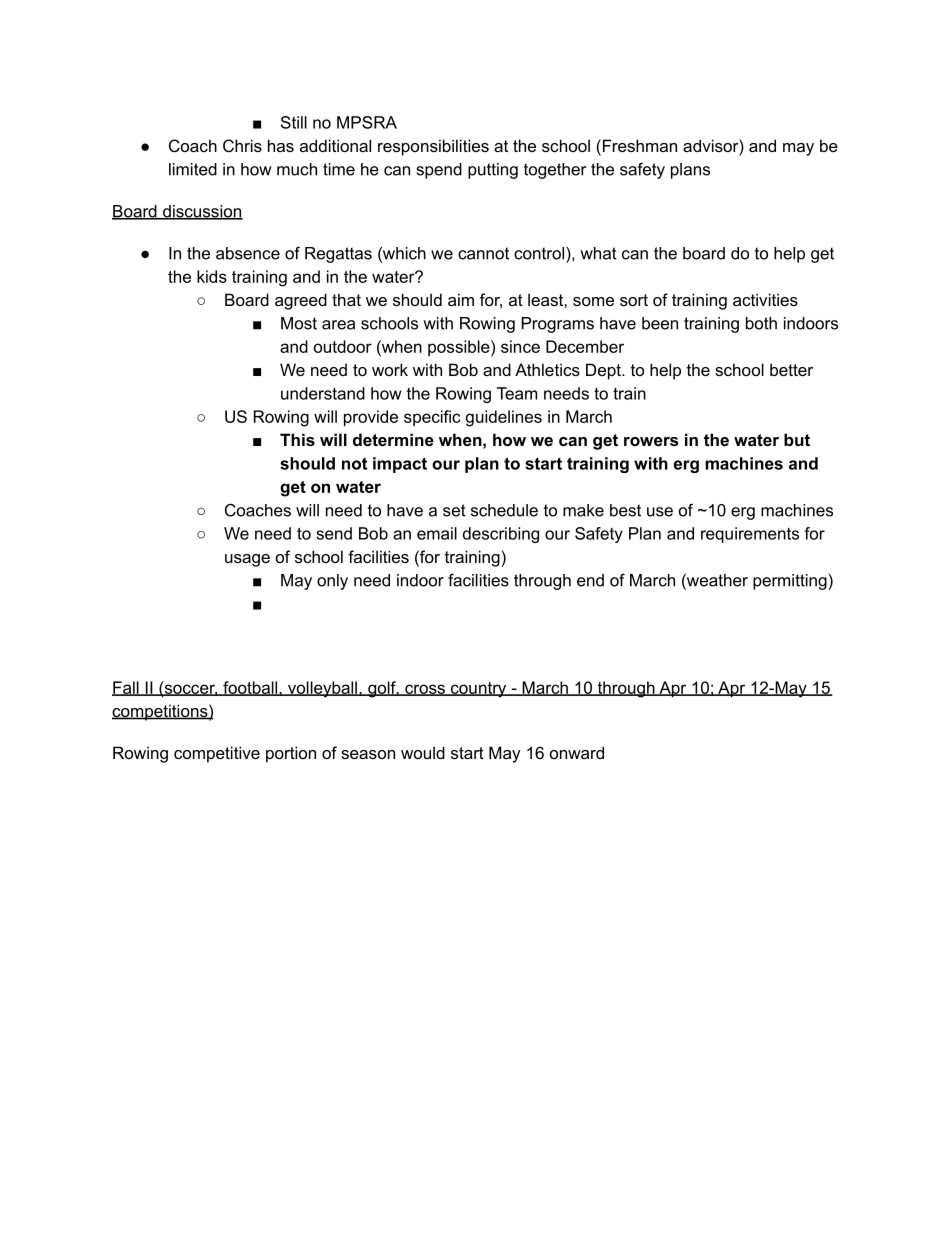  What do you see at coordinates (247, 560) in the screenshot?
I see `usage` at bounding box center [247, 560].
